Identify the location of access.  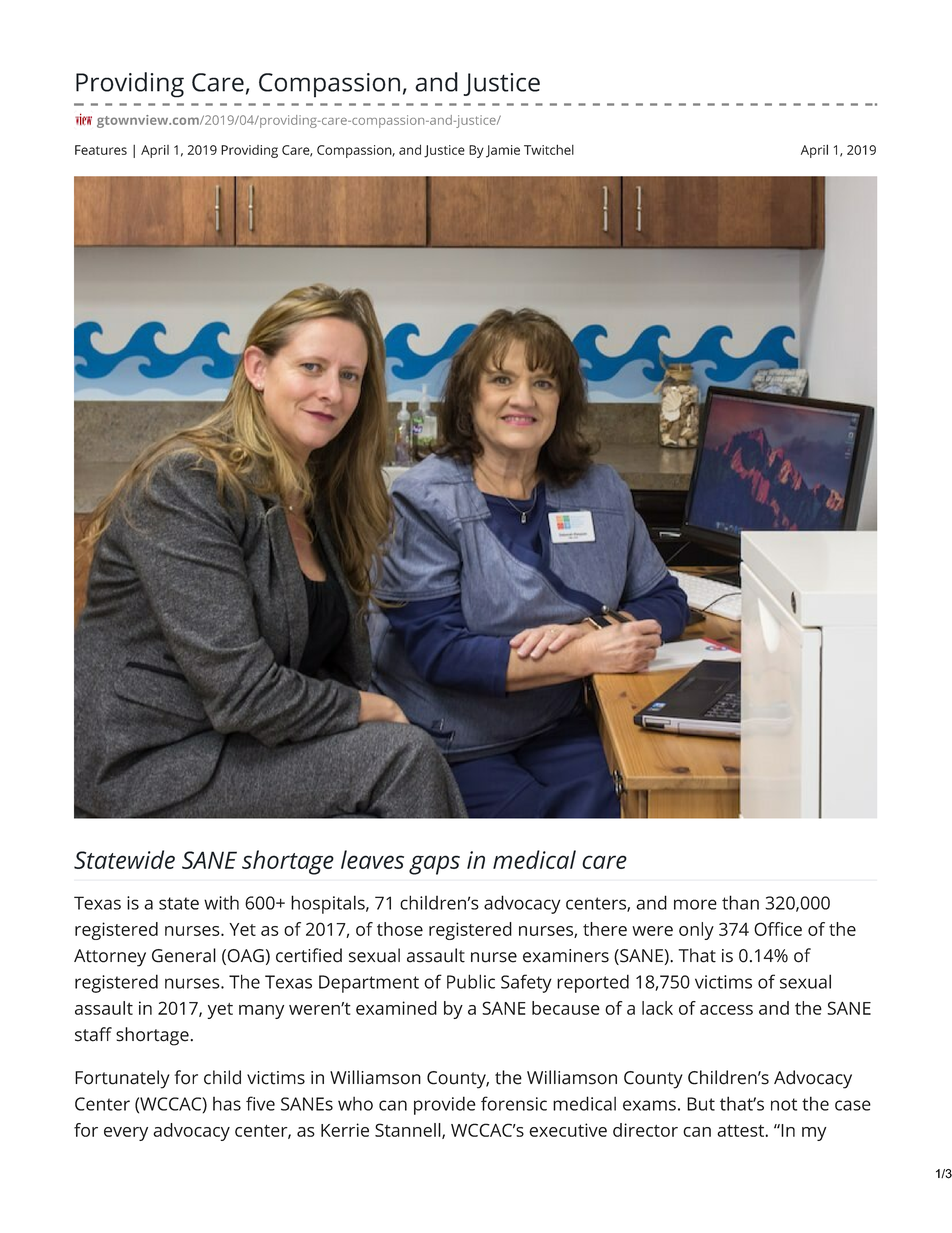
(726, 1010).
